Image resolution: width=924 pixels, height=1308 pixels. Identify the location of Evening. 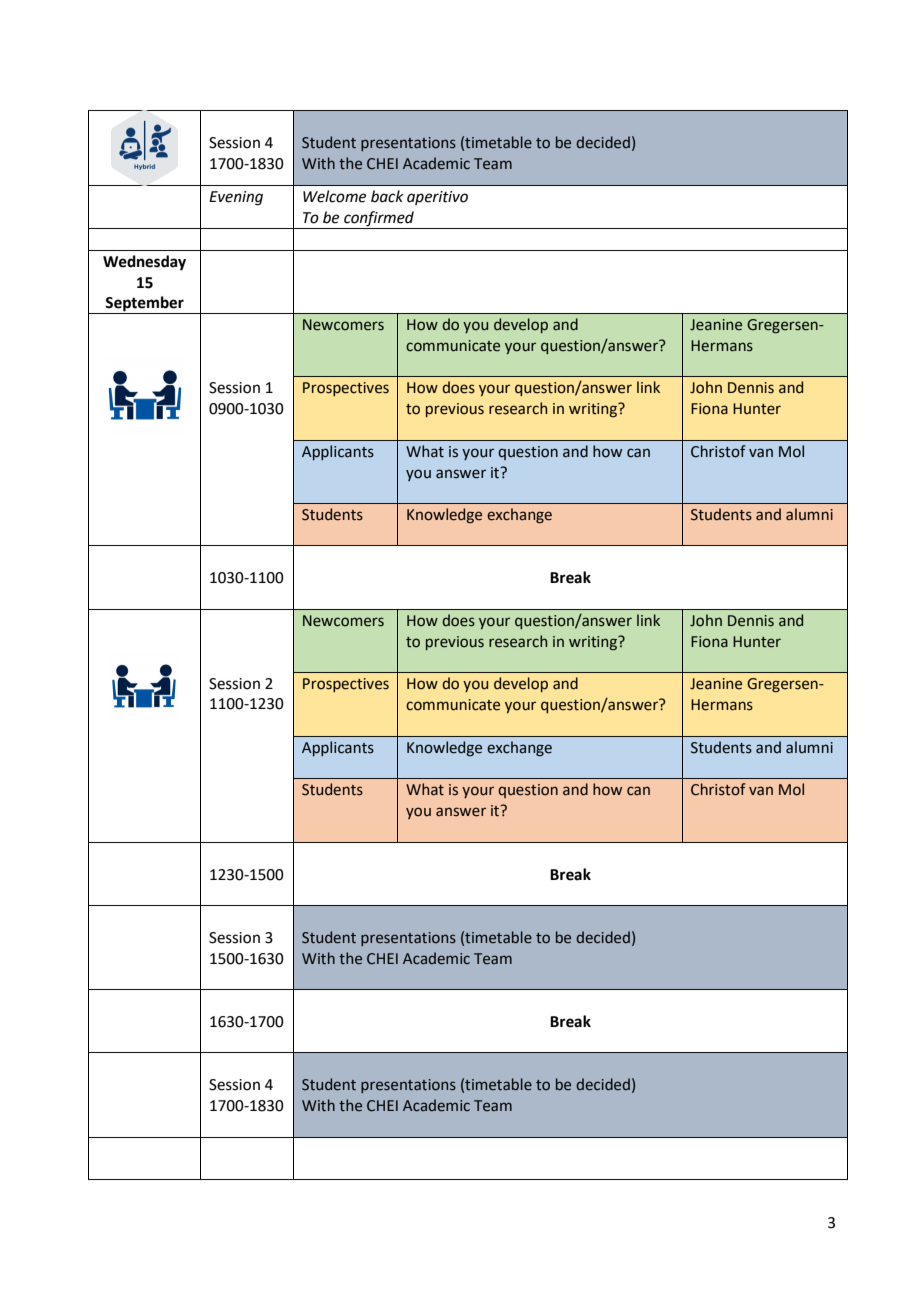
(236, 198).
